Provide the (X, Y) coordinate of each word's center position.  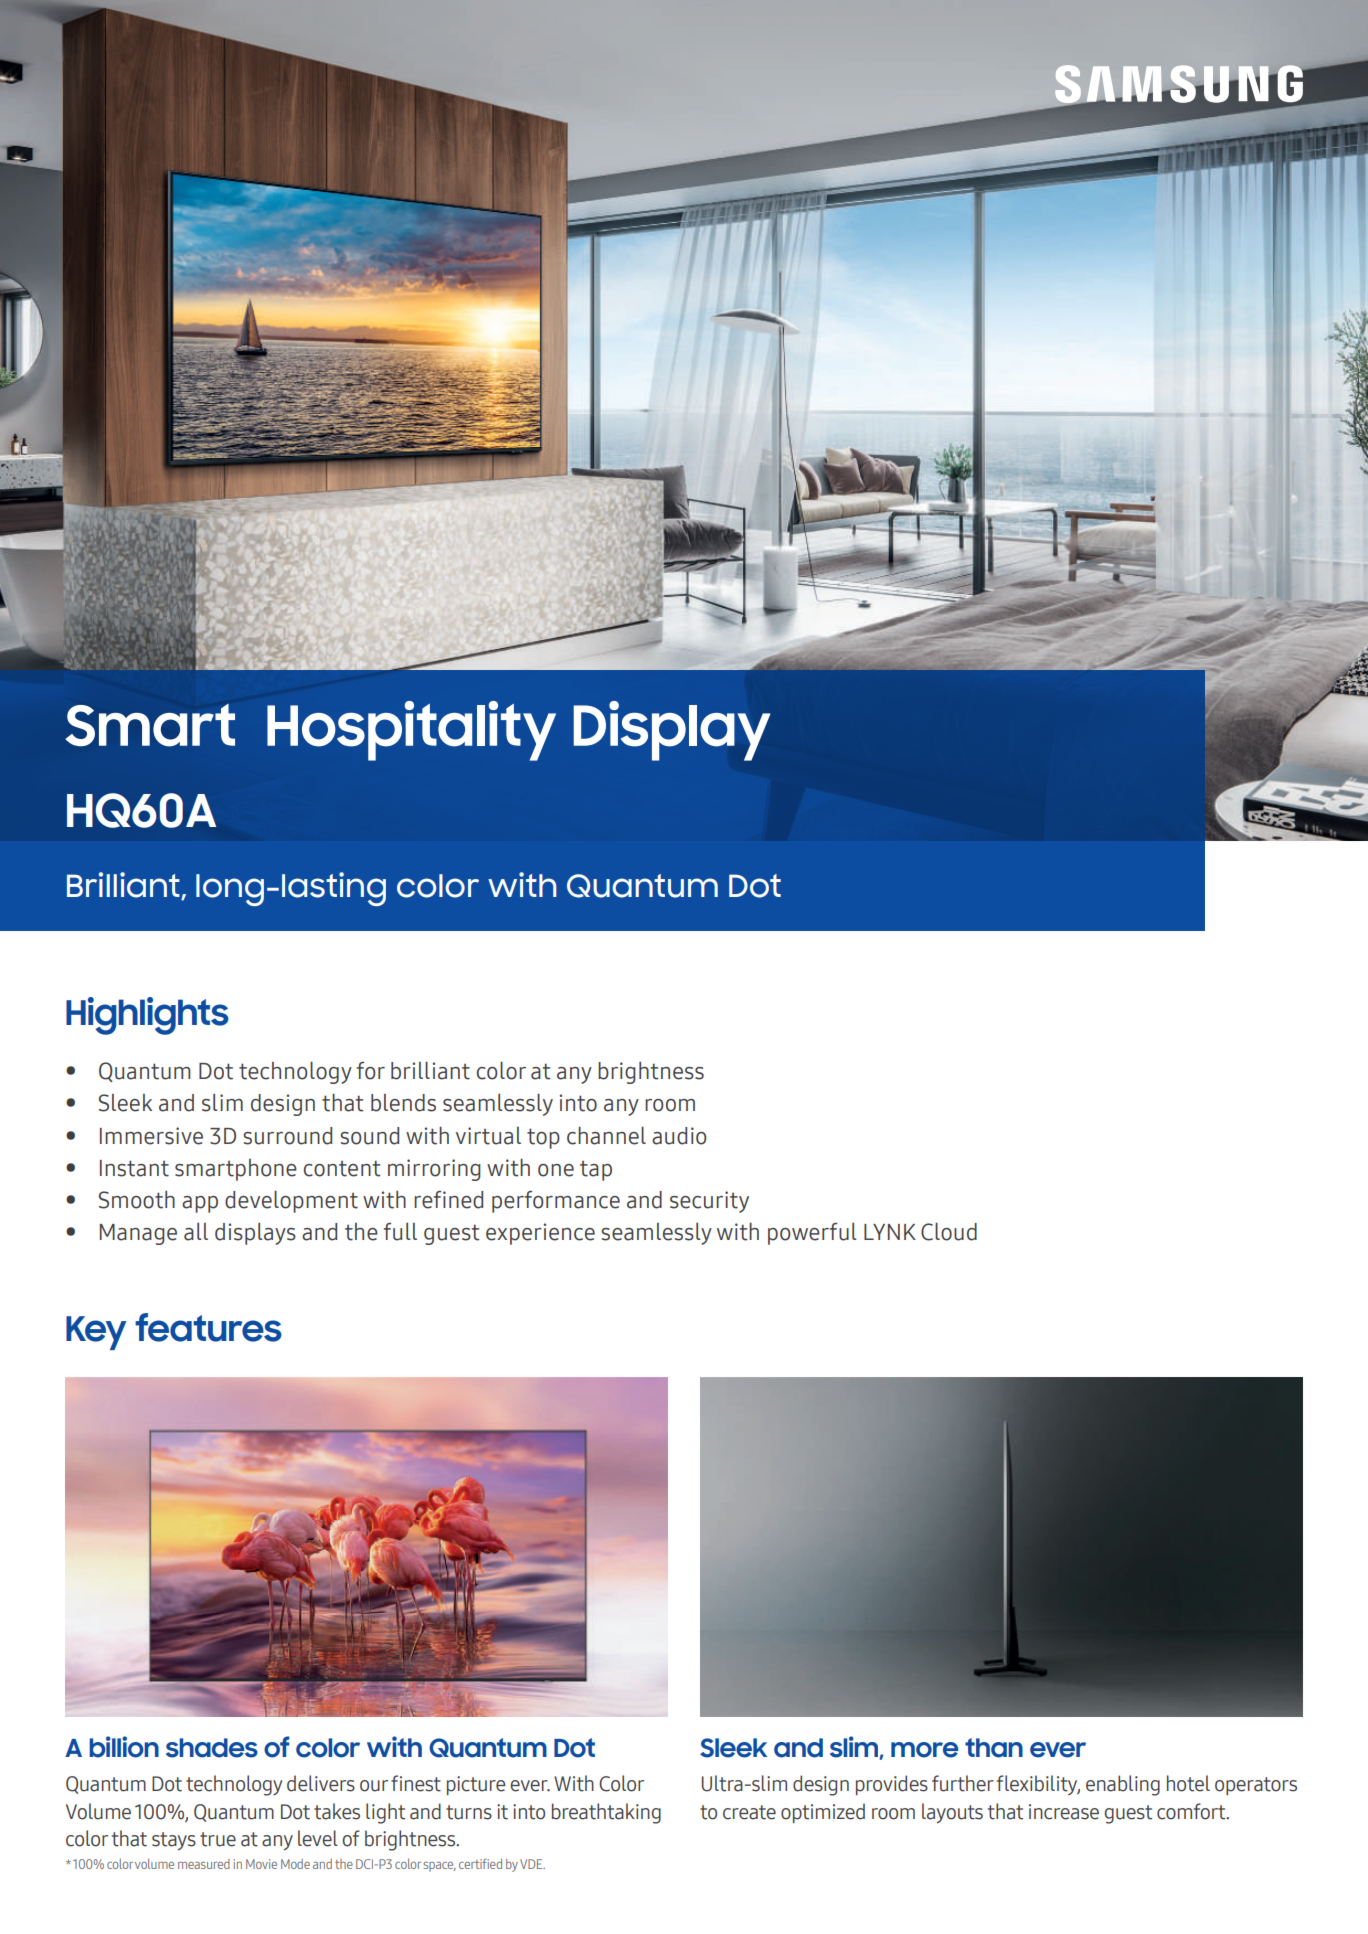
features (208, 1327)
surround (287, 1136)
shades (212, 1748)
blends (403, 1103)
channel (606, 1135)
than (994, 1748)
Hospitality (411, 731)
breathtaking (606, 1813)
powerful (812, 1234)
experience (540, 1234)
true (218, 1839)
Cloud (949, 1231)
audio (679, 1136)
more (925, 1750)
